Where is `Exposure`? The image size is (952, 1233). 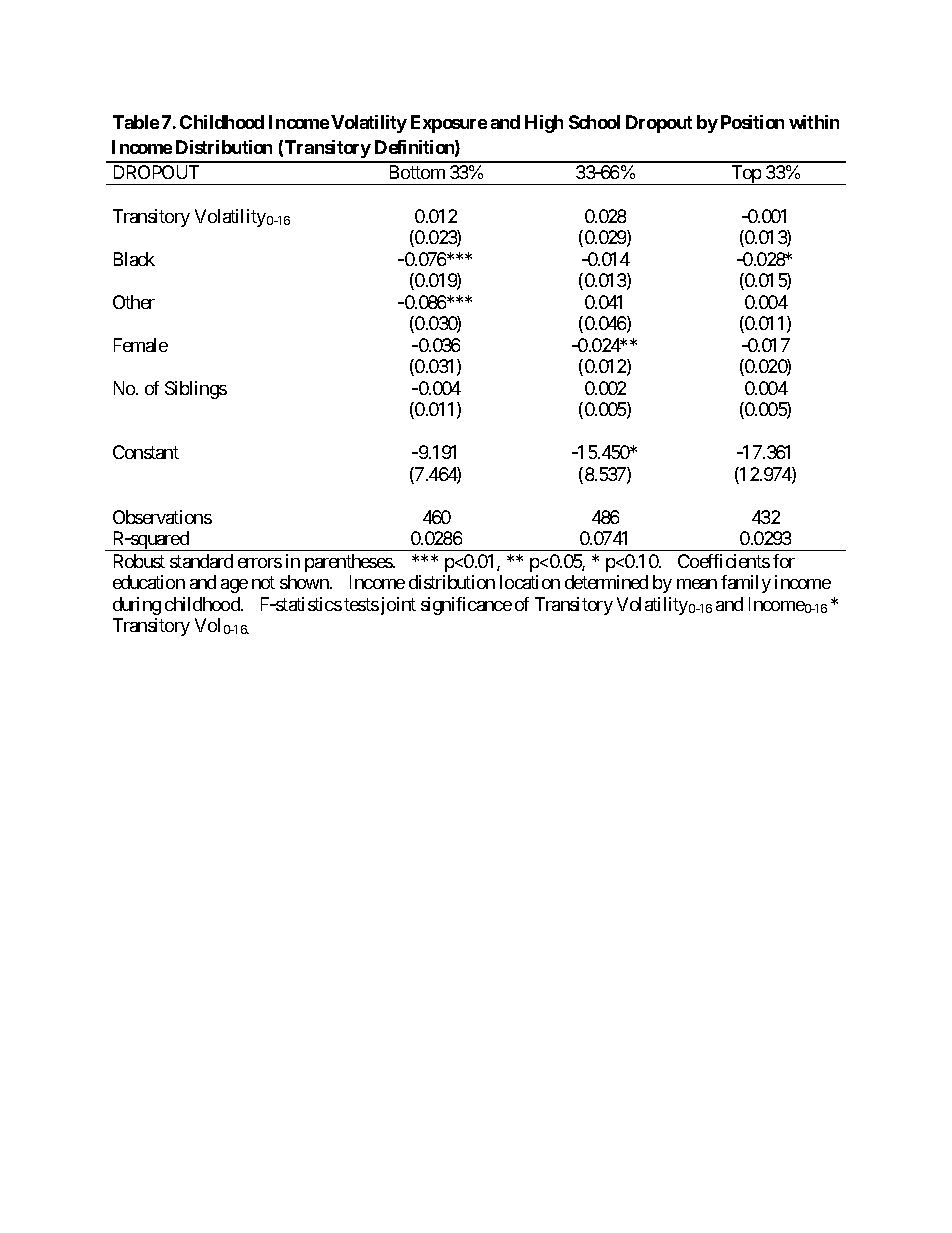 Exposure is located at coordinates (449, 124).
